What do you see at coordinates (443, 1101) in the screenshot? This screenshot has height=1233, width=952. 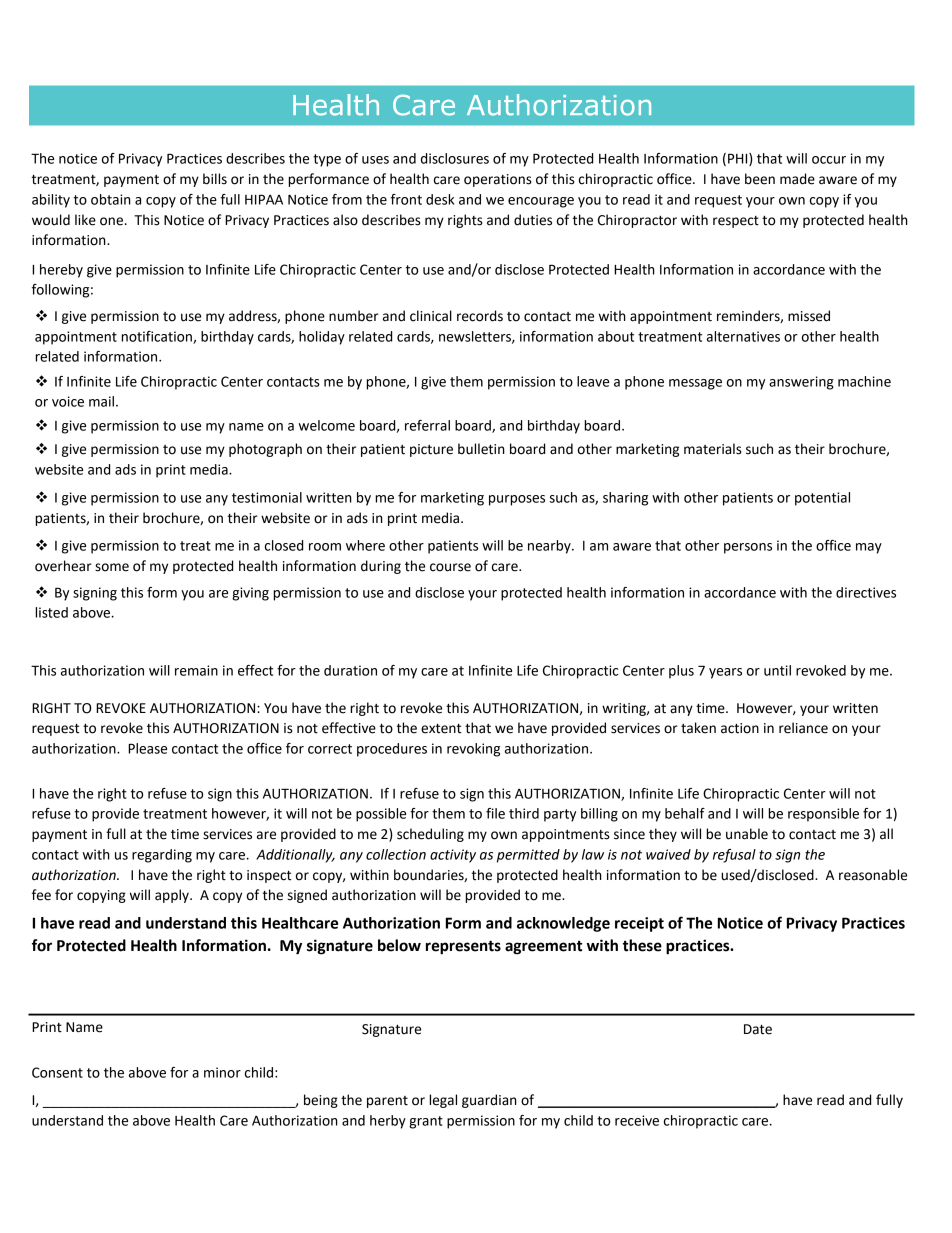 I see `legal` at bounding box center [443, 1101].
